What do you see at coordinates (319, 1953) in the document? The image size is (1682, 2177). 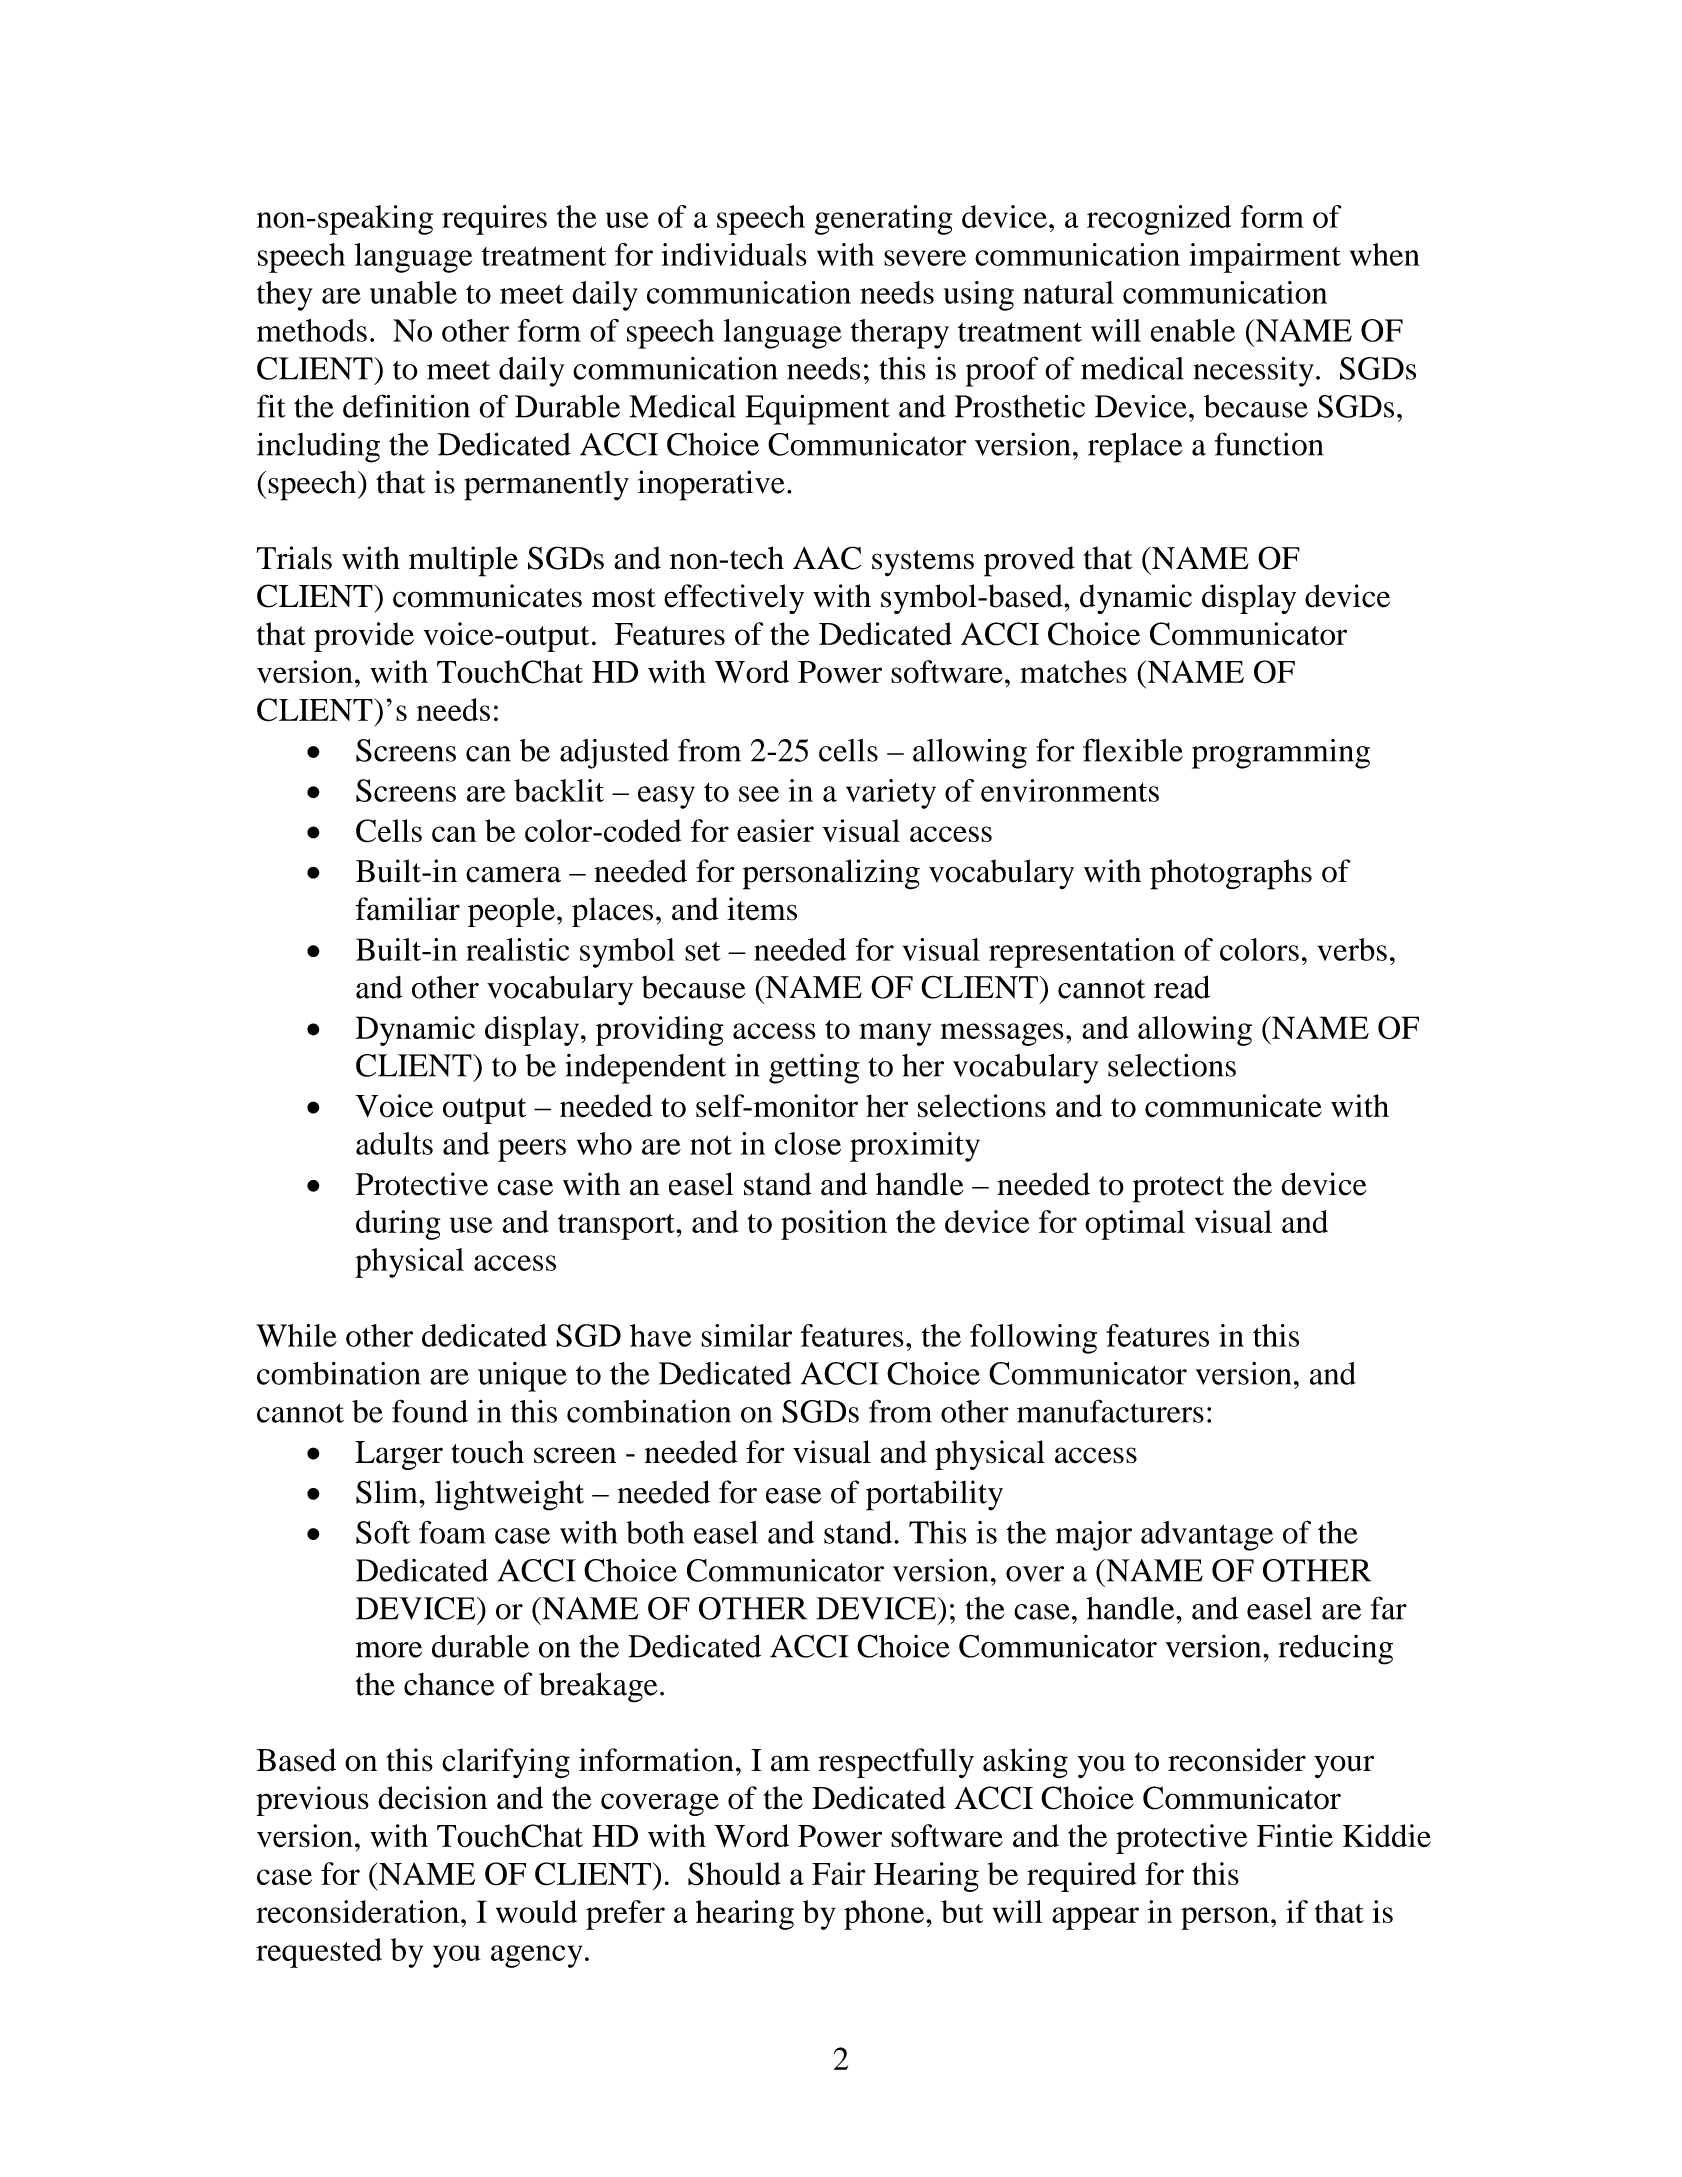 I see `requested` at bounding box center [319, 1953].
